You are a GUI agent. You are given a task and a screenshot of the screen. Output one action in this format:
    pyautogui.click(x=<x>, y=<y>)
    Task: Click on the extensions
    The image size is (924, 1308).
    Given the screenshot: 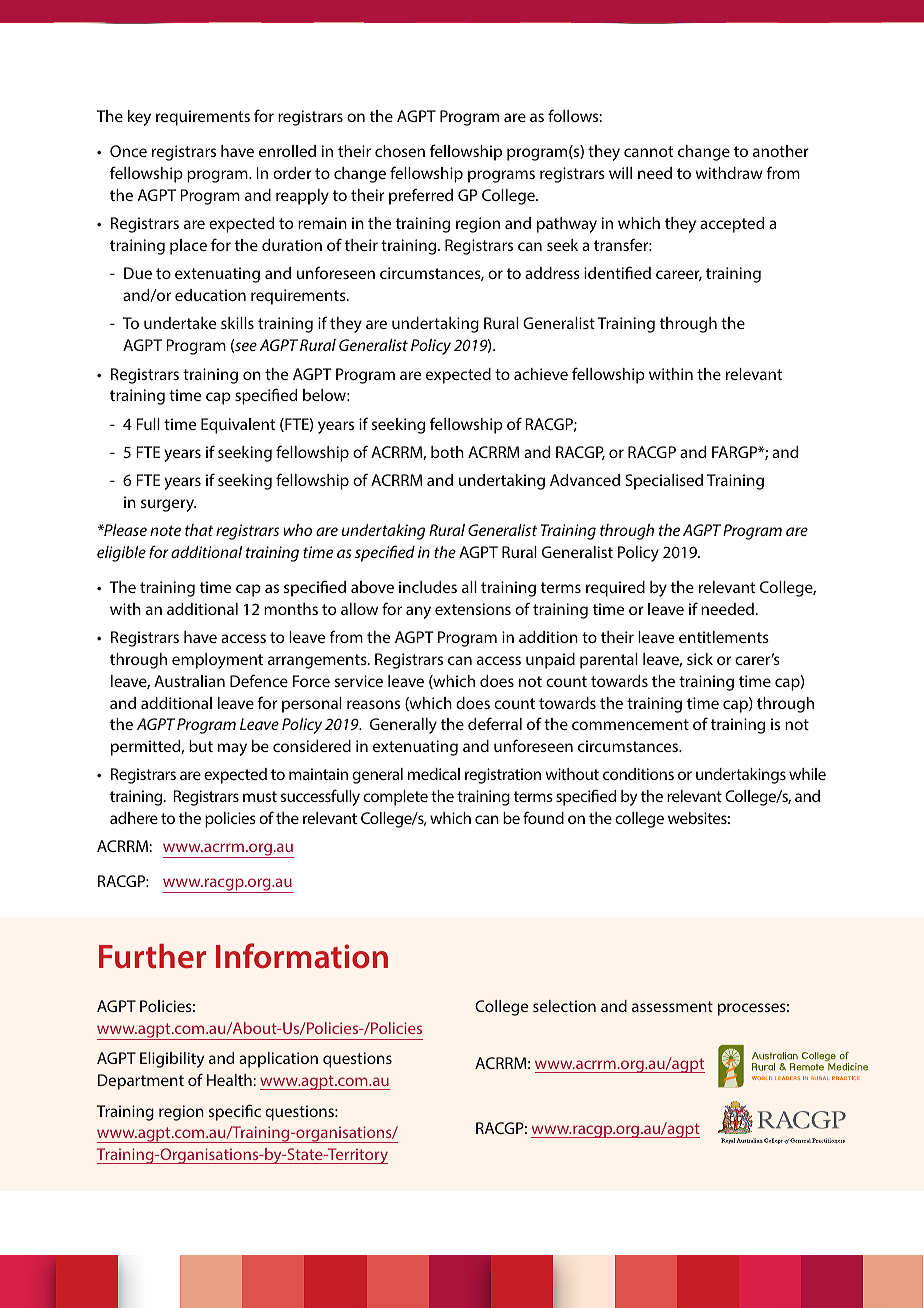 What is the action you would take?
    pyautogui.click(x=473, y=609)
